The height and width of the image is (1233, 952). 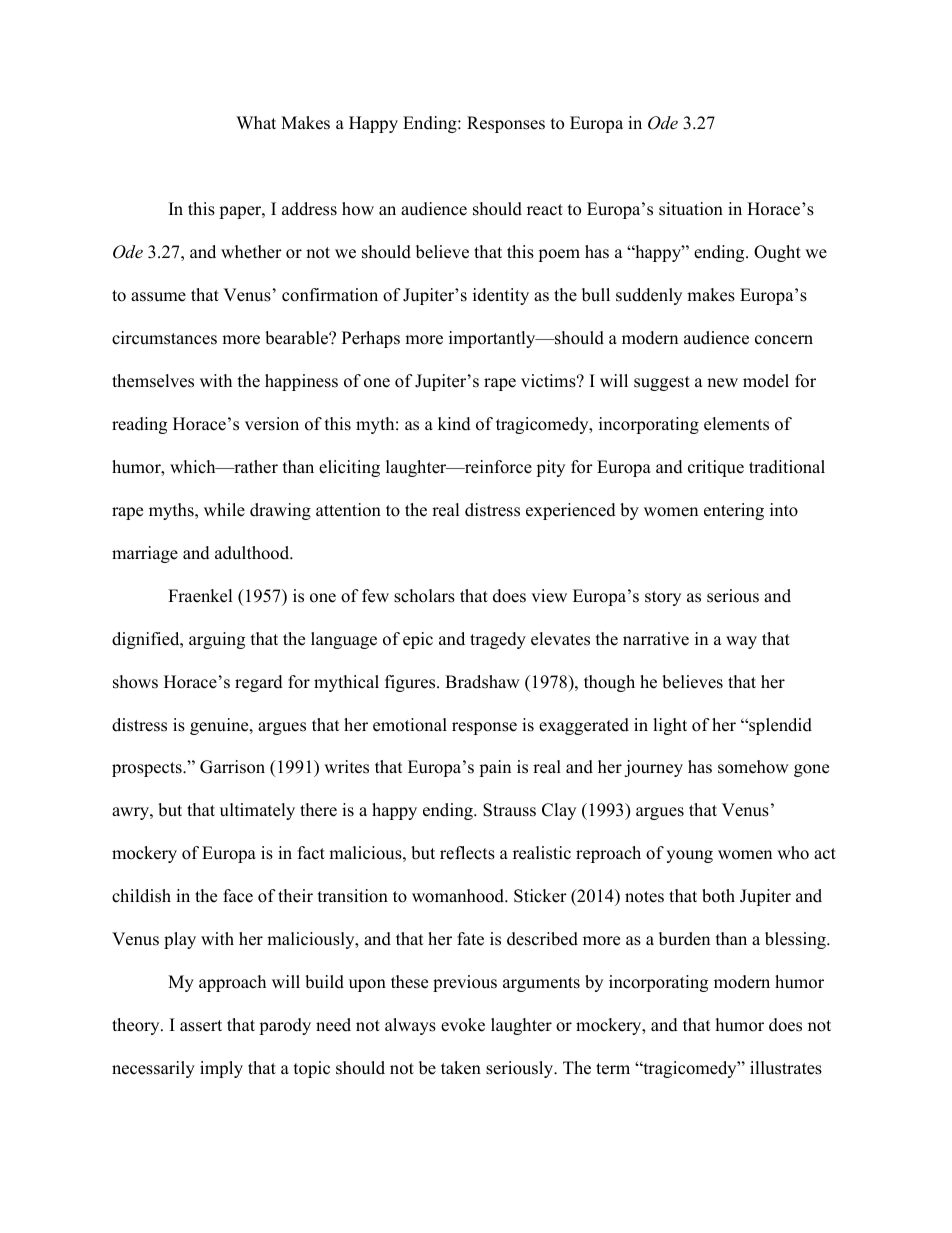 What do you see at coordinates (495, 768) in the image?
I see `pain` at bounding box center [495, 768].
